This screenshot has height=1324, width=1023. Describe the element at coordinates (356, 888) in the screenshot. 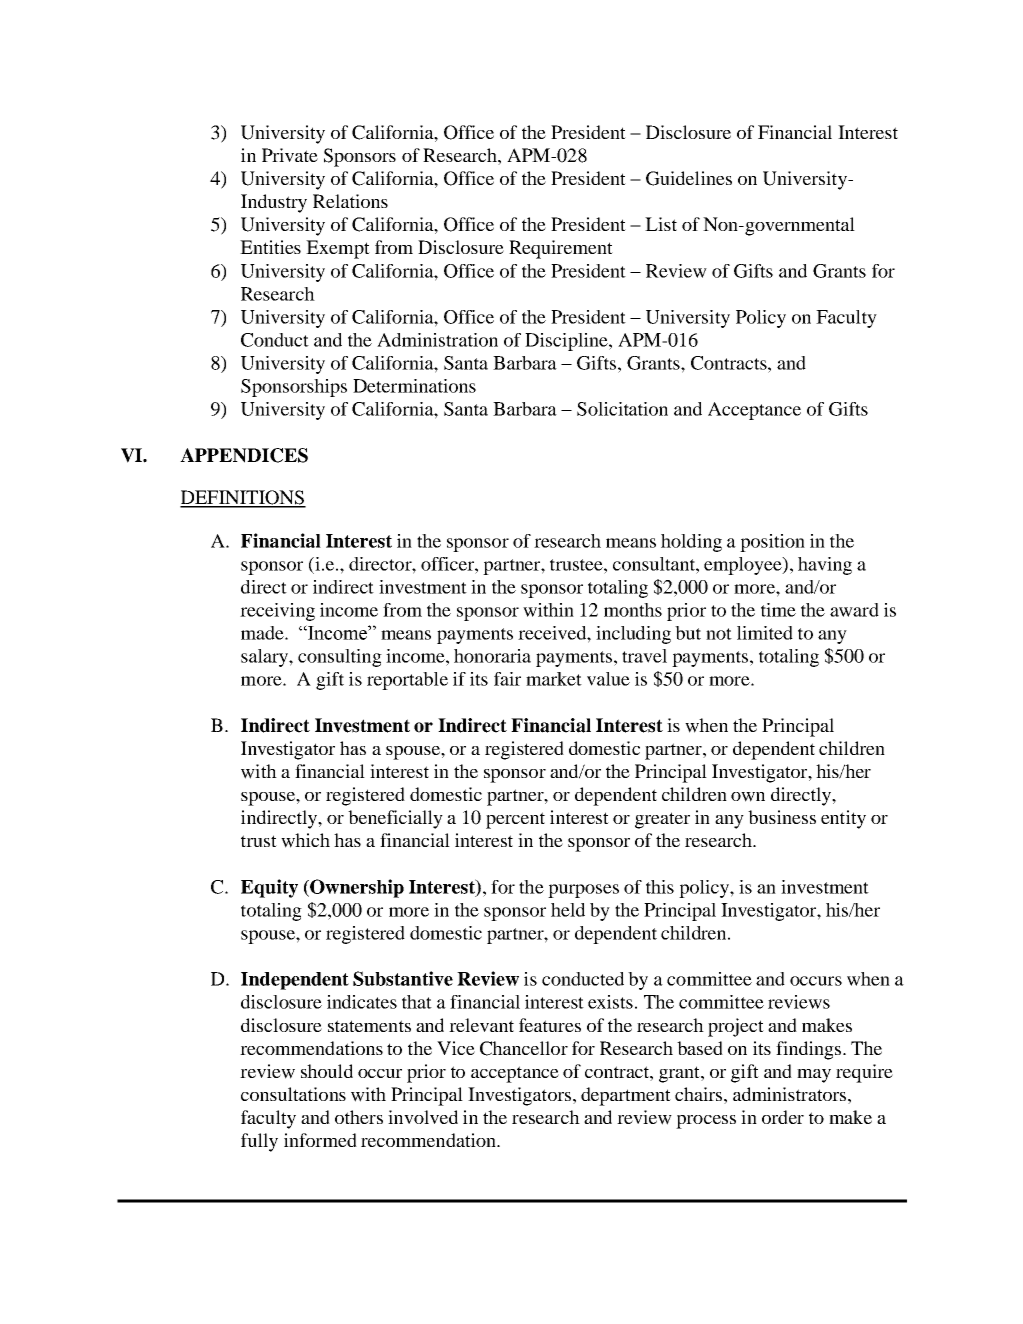

I see `Ownership` at that location.
